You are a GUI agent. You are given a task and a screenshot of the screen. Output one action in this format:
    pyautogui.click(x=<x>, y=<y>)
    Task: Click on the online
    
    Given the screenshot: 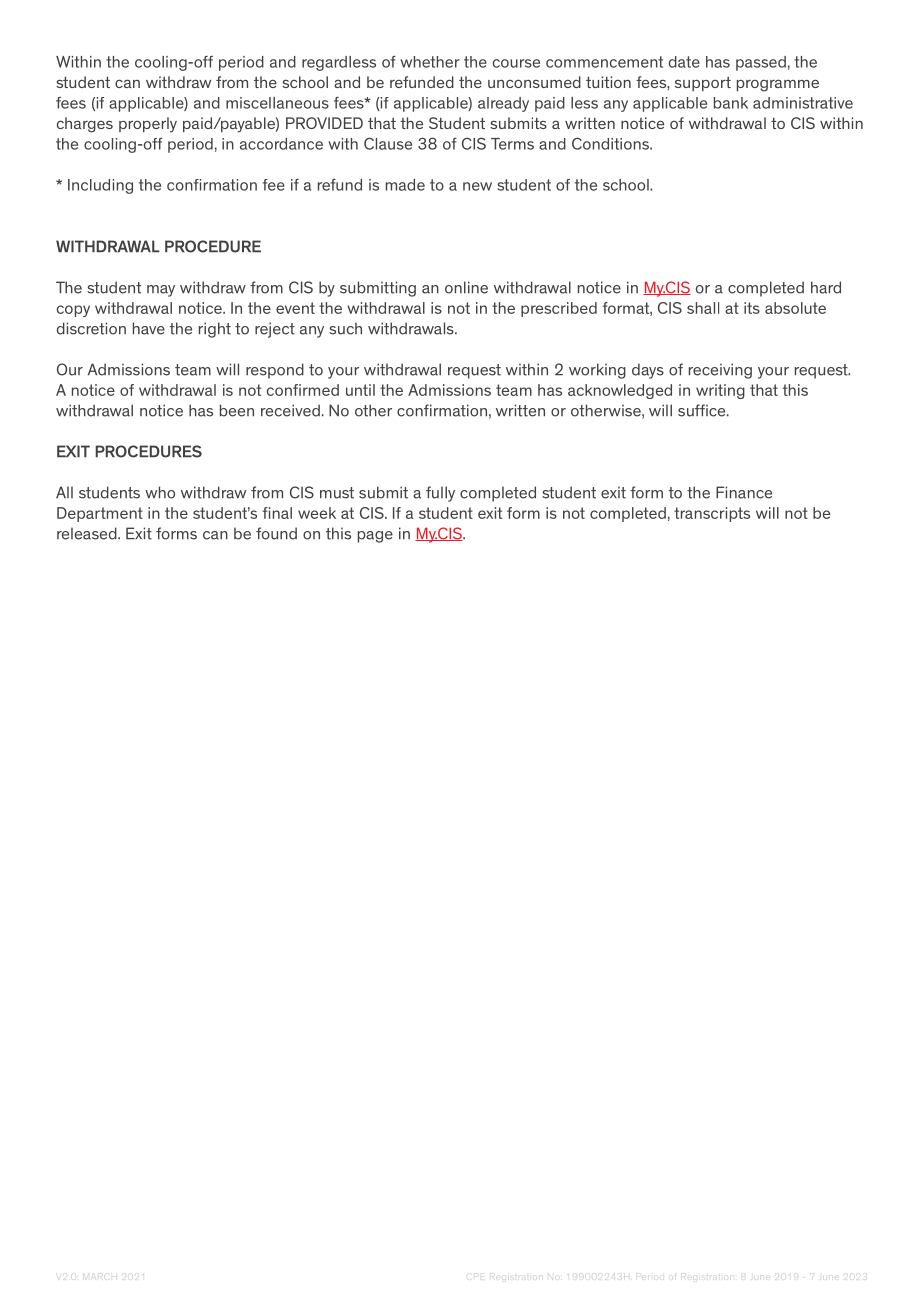 What is the action you would take?
    pyautogui.click(x=466, y=287)
